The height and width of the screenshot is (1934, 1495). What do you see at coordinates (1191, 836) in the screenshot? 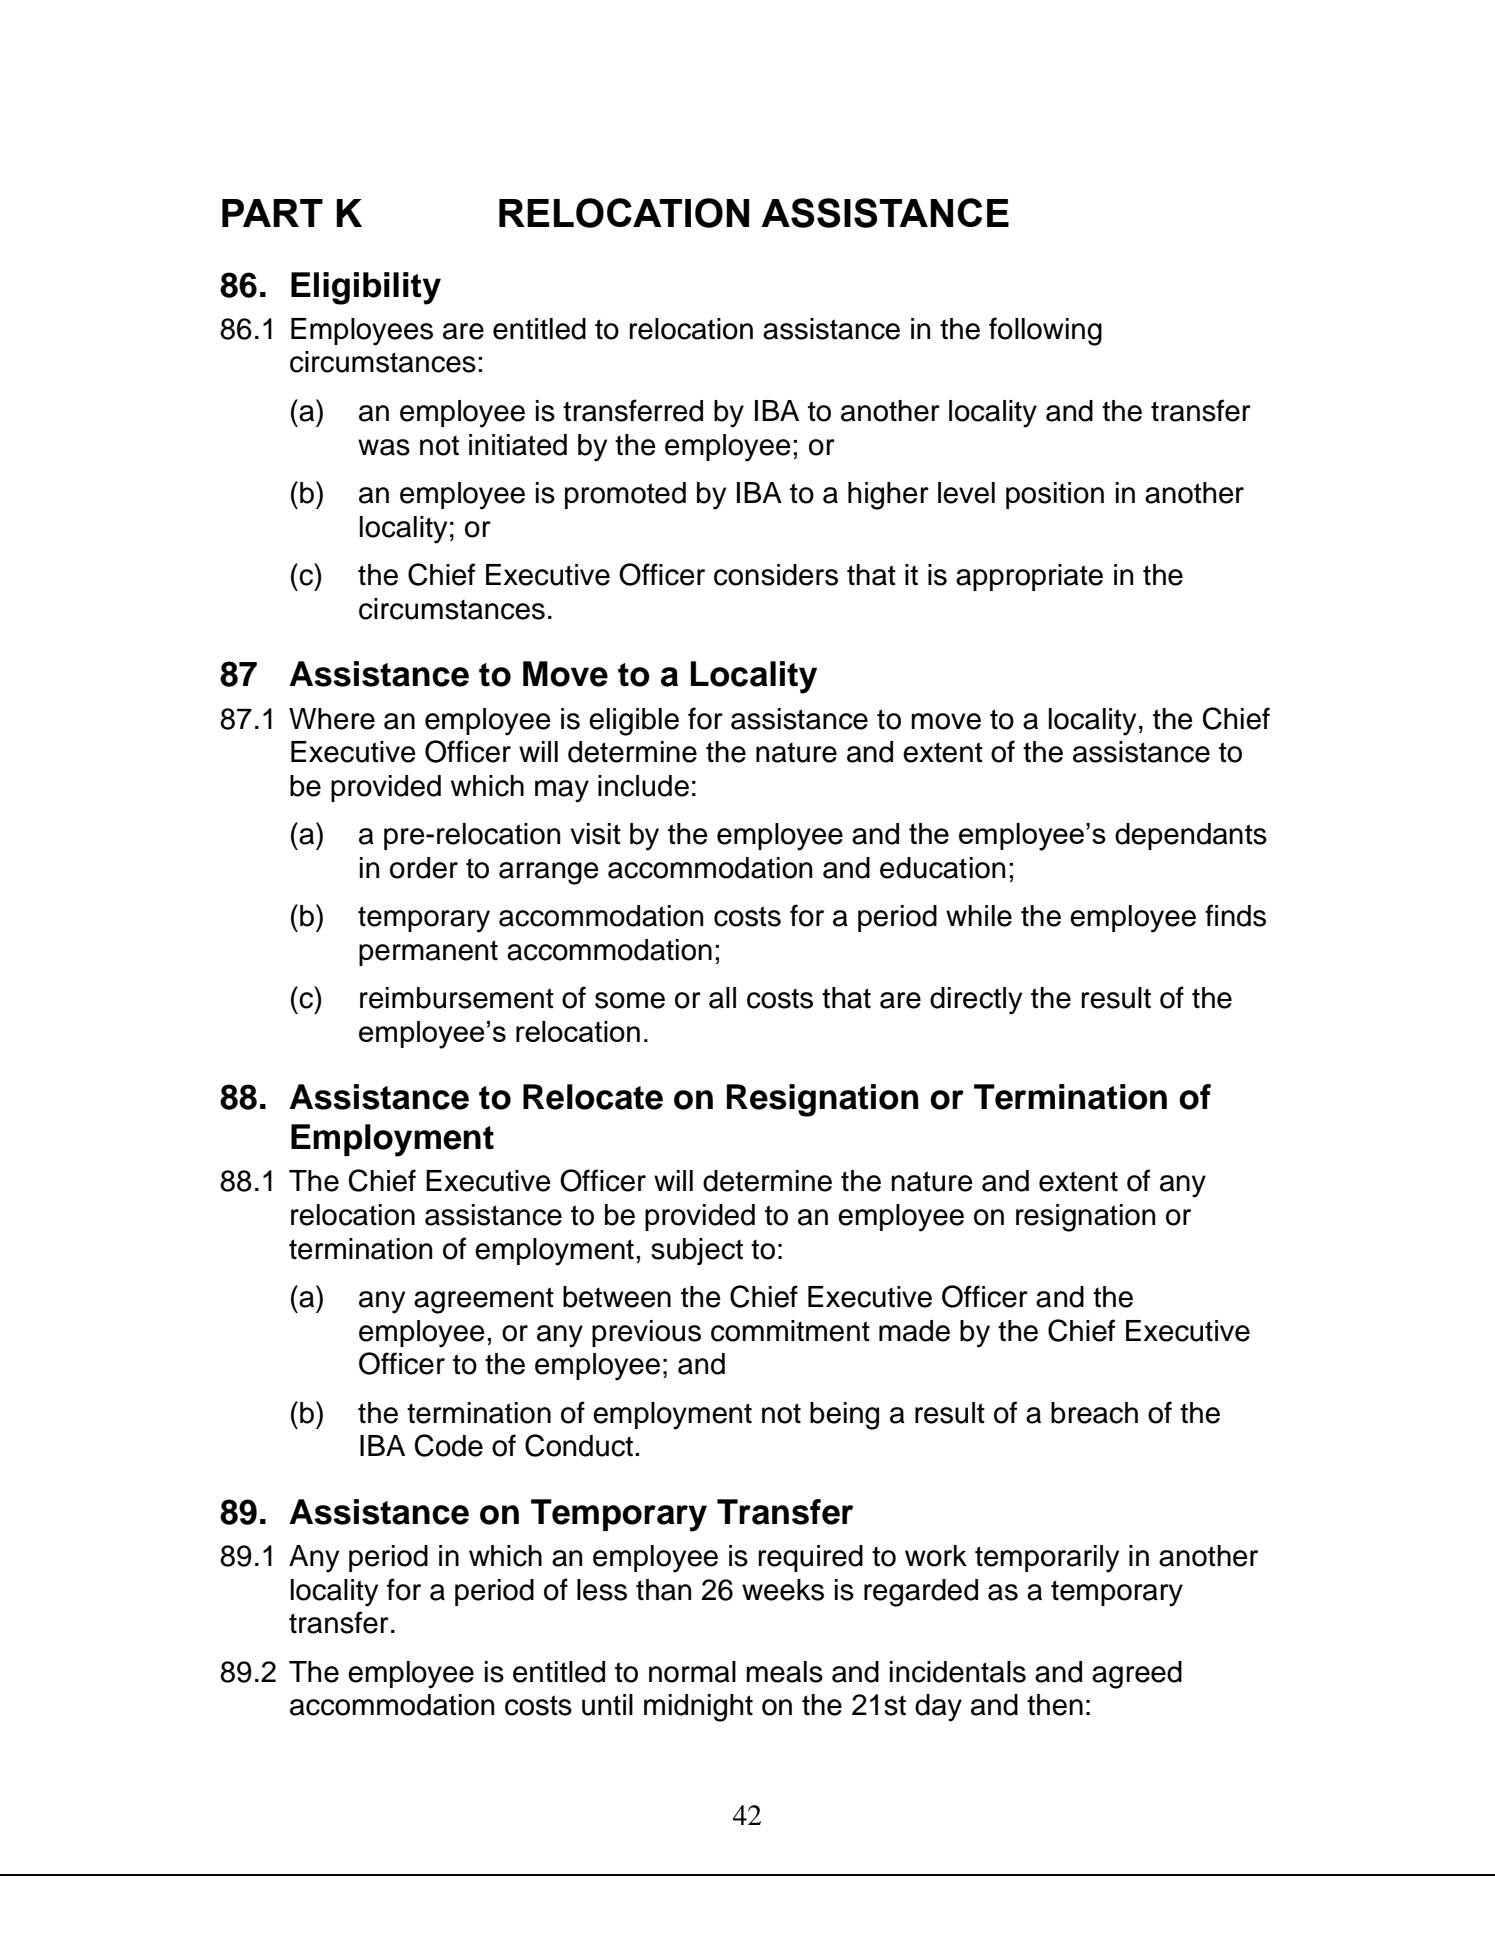
I see `dependants` at bounding box center [1191, 836].
